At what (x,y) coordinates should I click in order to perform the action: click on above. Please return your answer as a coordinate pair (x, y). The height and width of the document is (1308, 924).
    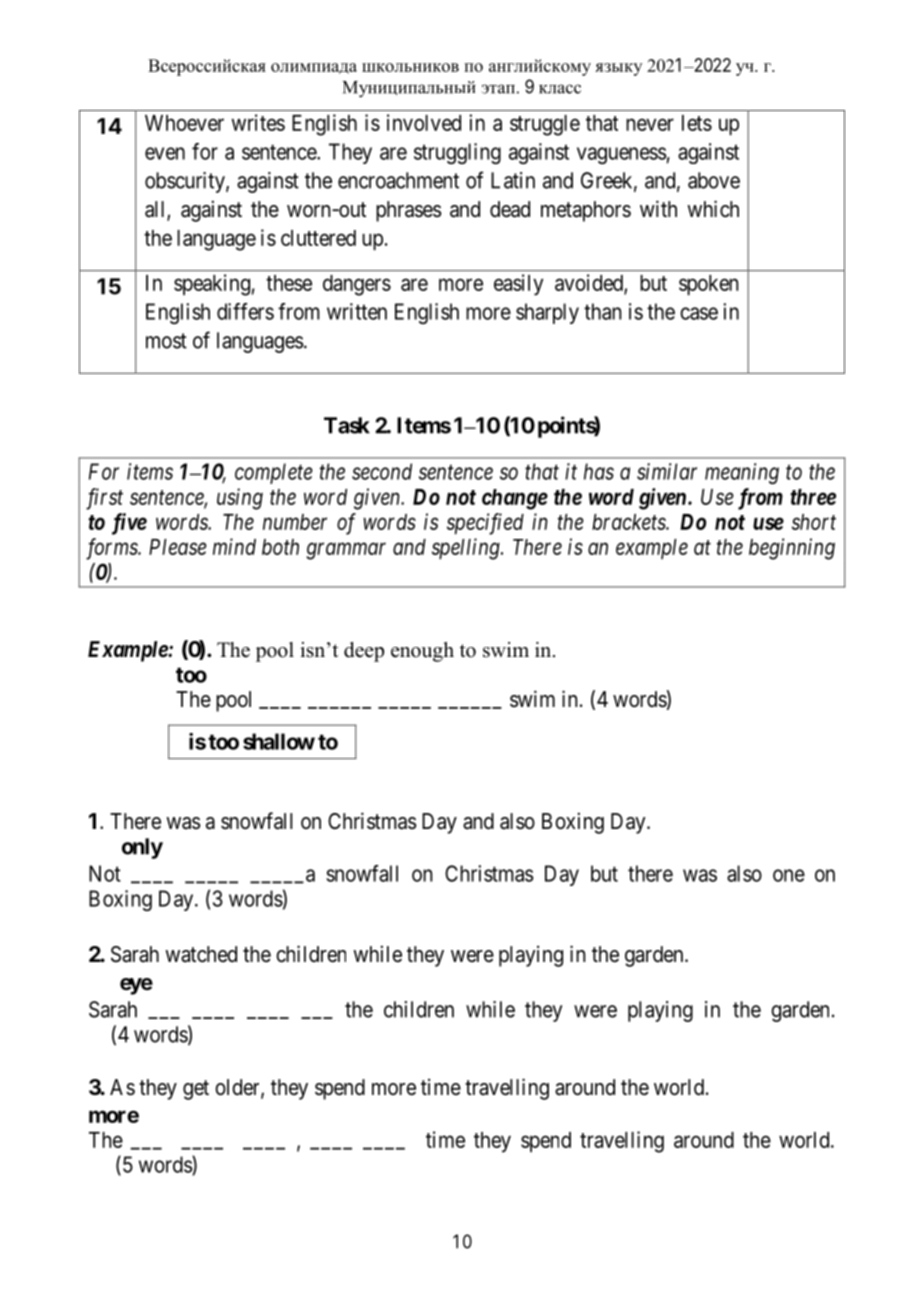
    Looking at the image, I should click on (714, 180).
